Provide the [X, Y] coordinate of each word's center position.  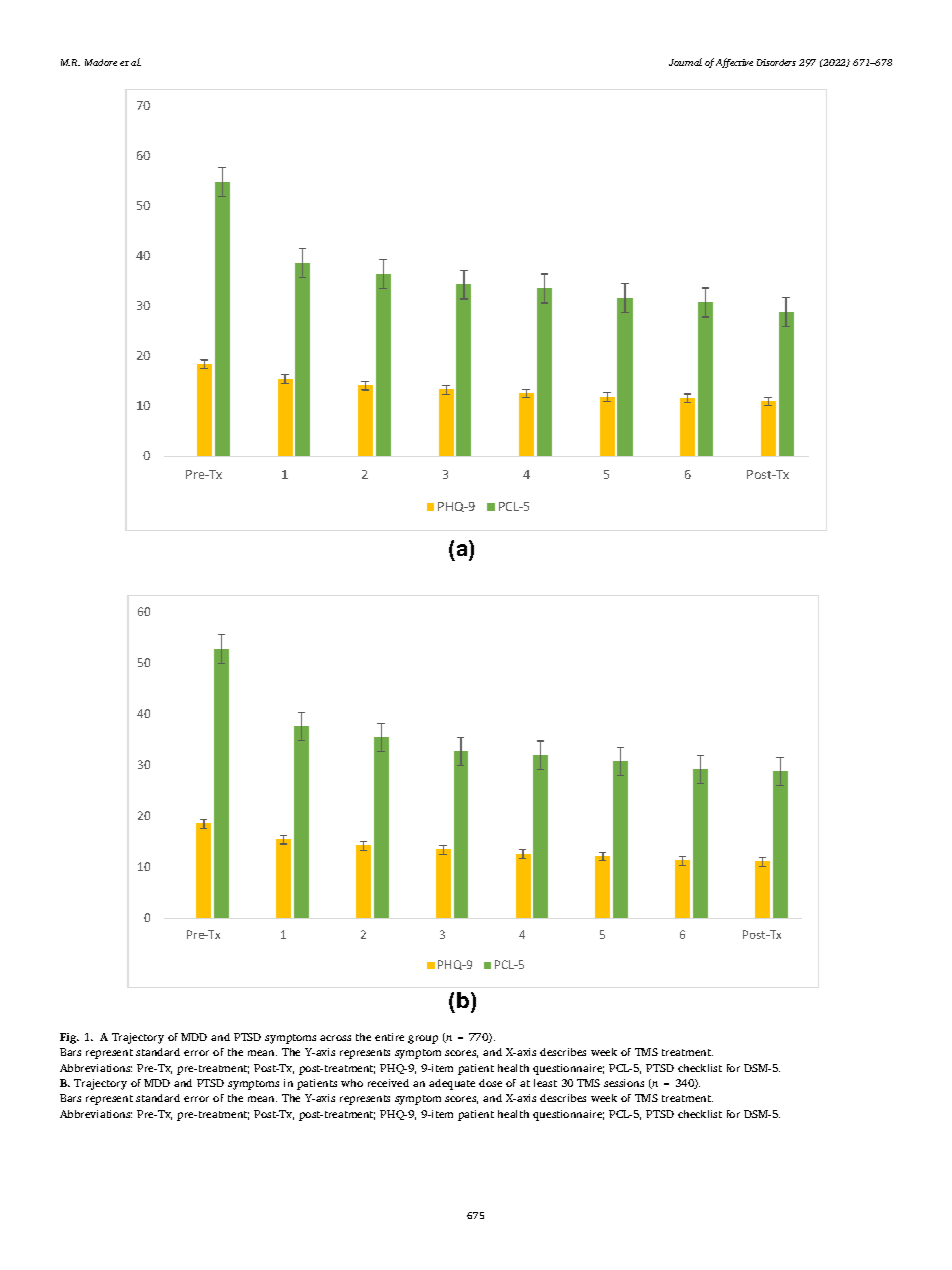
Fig [69, 1038]
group [423, 1039]
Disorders [776, 62]
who [352, 1083]
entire [389, 1037]
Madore [101, 62]
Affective [734, 63]
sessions [624, 1083]
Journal [685, 62]
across [335, 1038]
